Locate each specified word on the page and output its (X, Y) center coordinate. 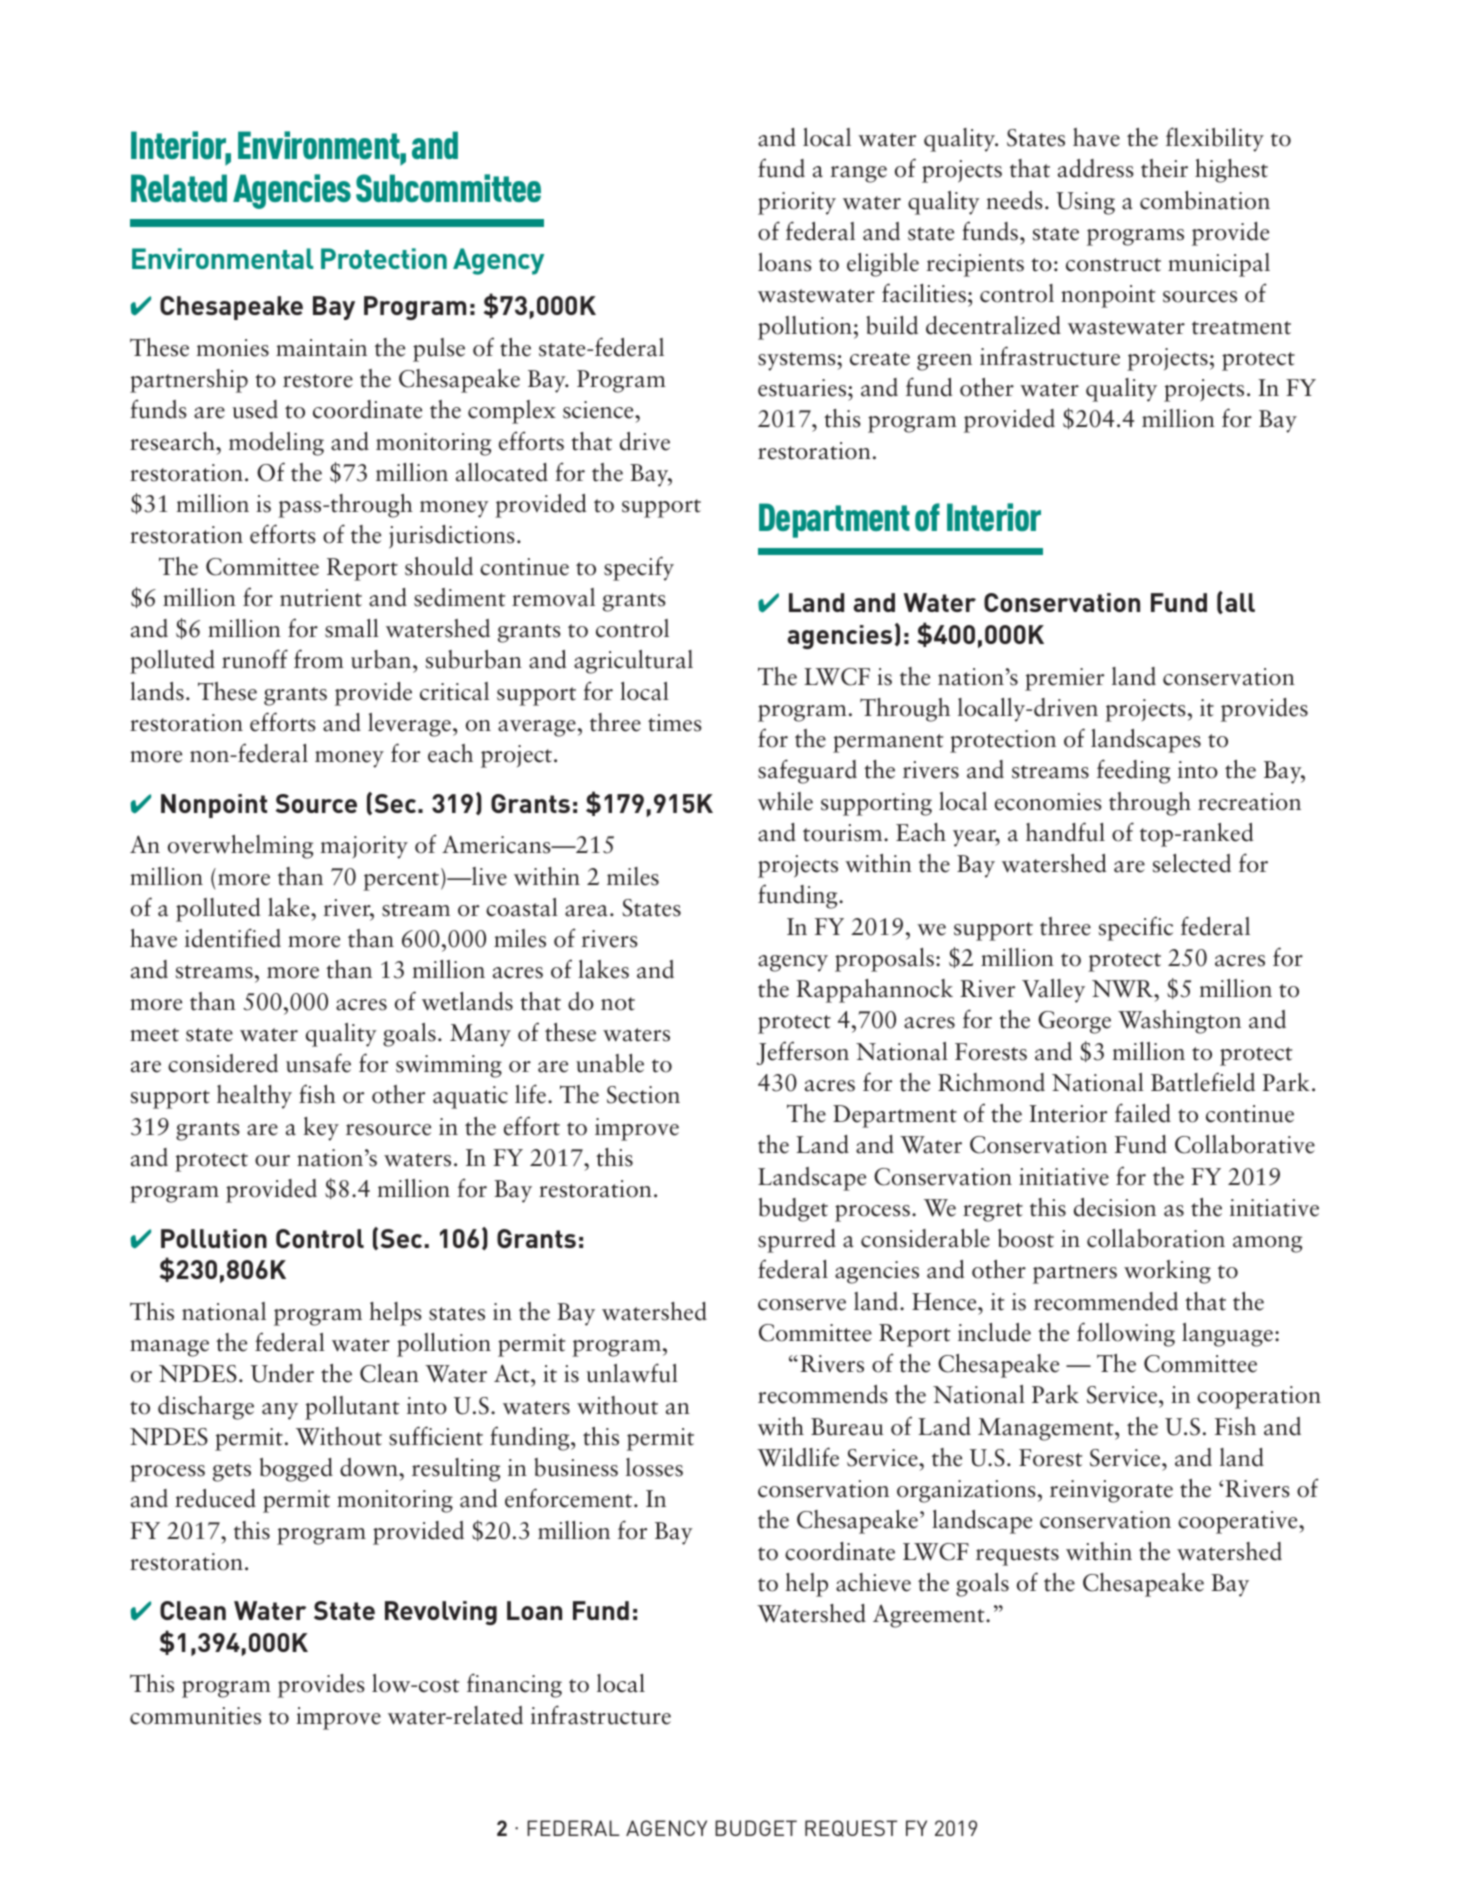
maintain (321, 348)
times (675, 723)
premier (1064, 679)
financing (514, 1685)
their (1164, 168)
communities (195, 1716)
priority (797, 203)
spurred (797, 1241)
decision (1115, 1207)
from (319, 659)
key (321, 1129)
